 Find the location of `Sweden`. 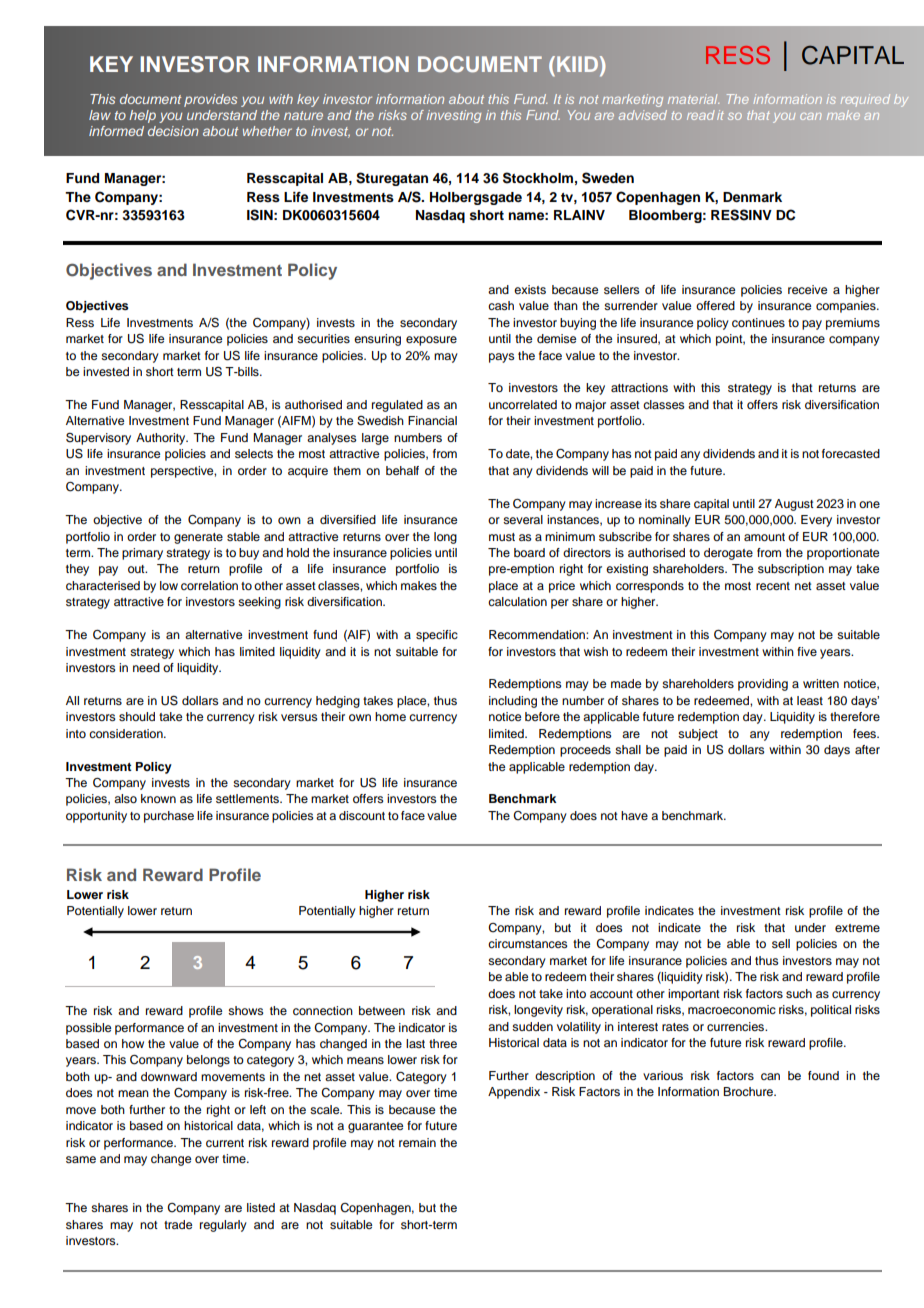

Sweden is located at coordinates (608, 178).
